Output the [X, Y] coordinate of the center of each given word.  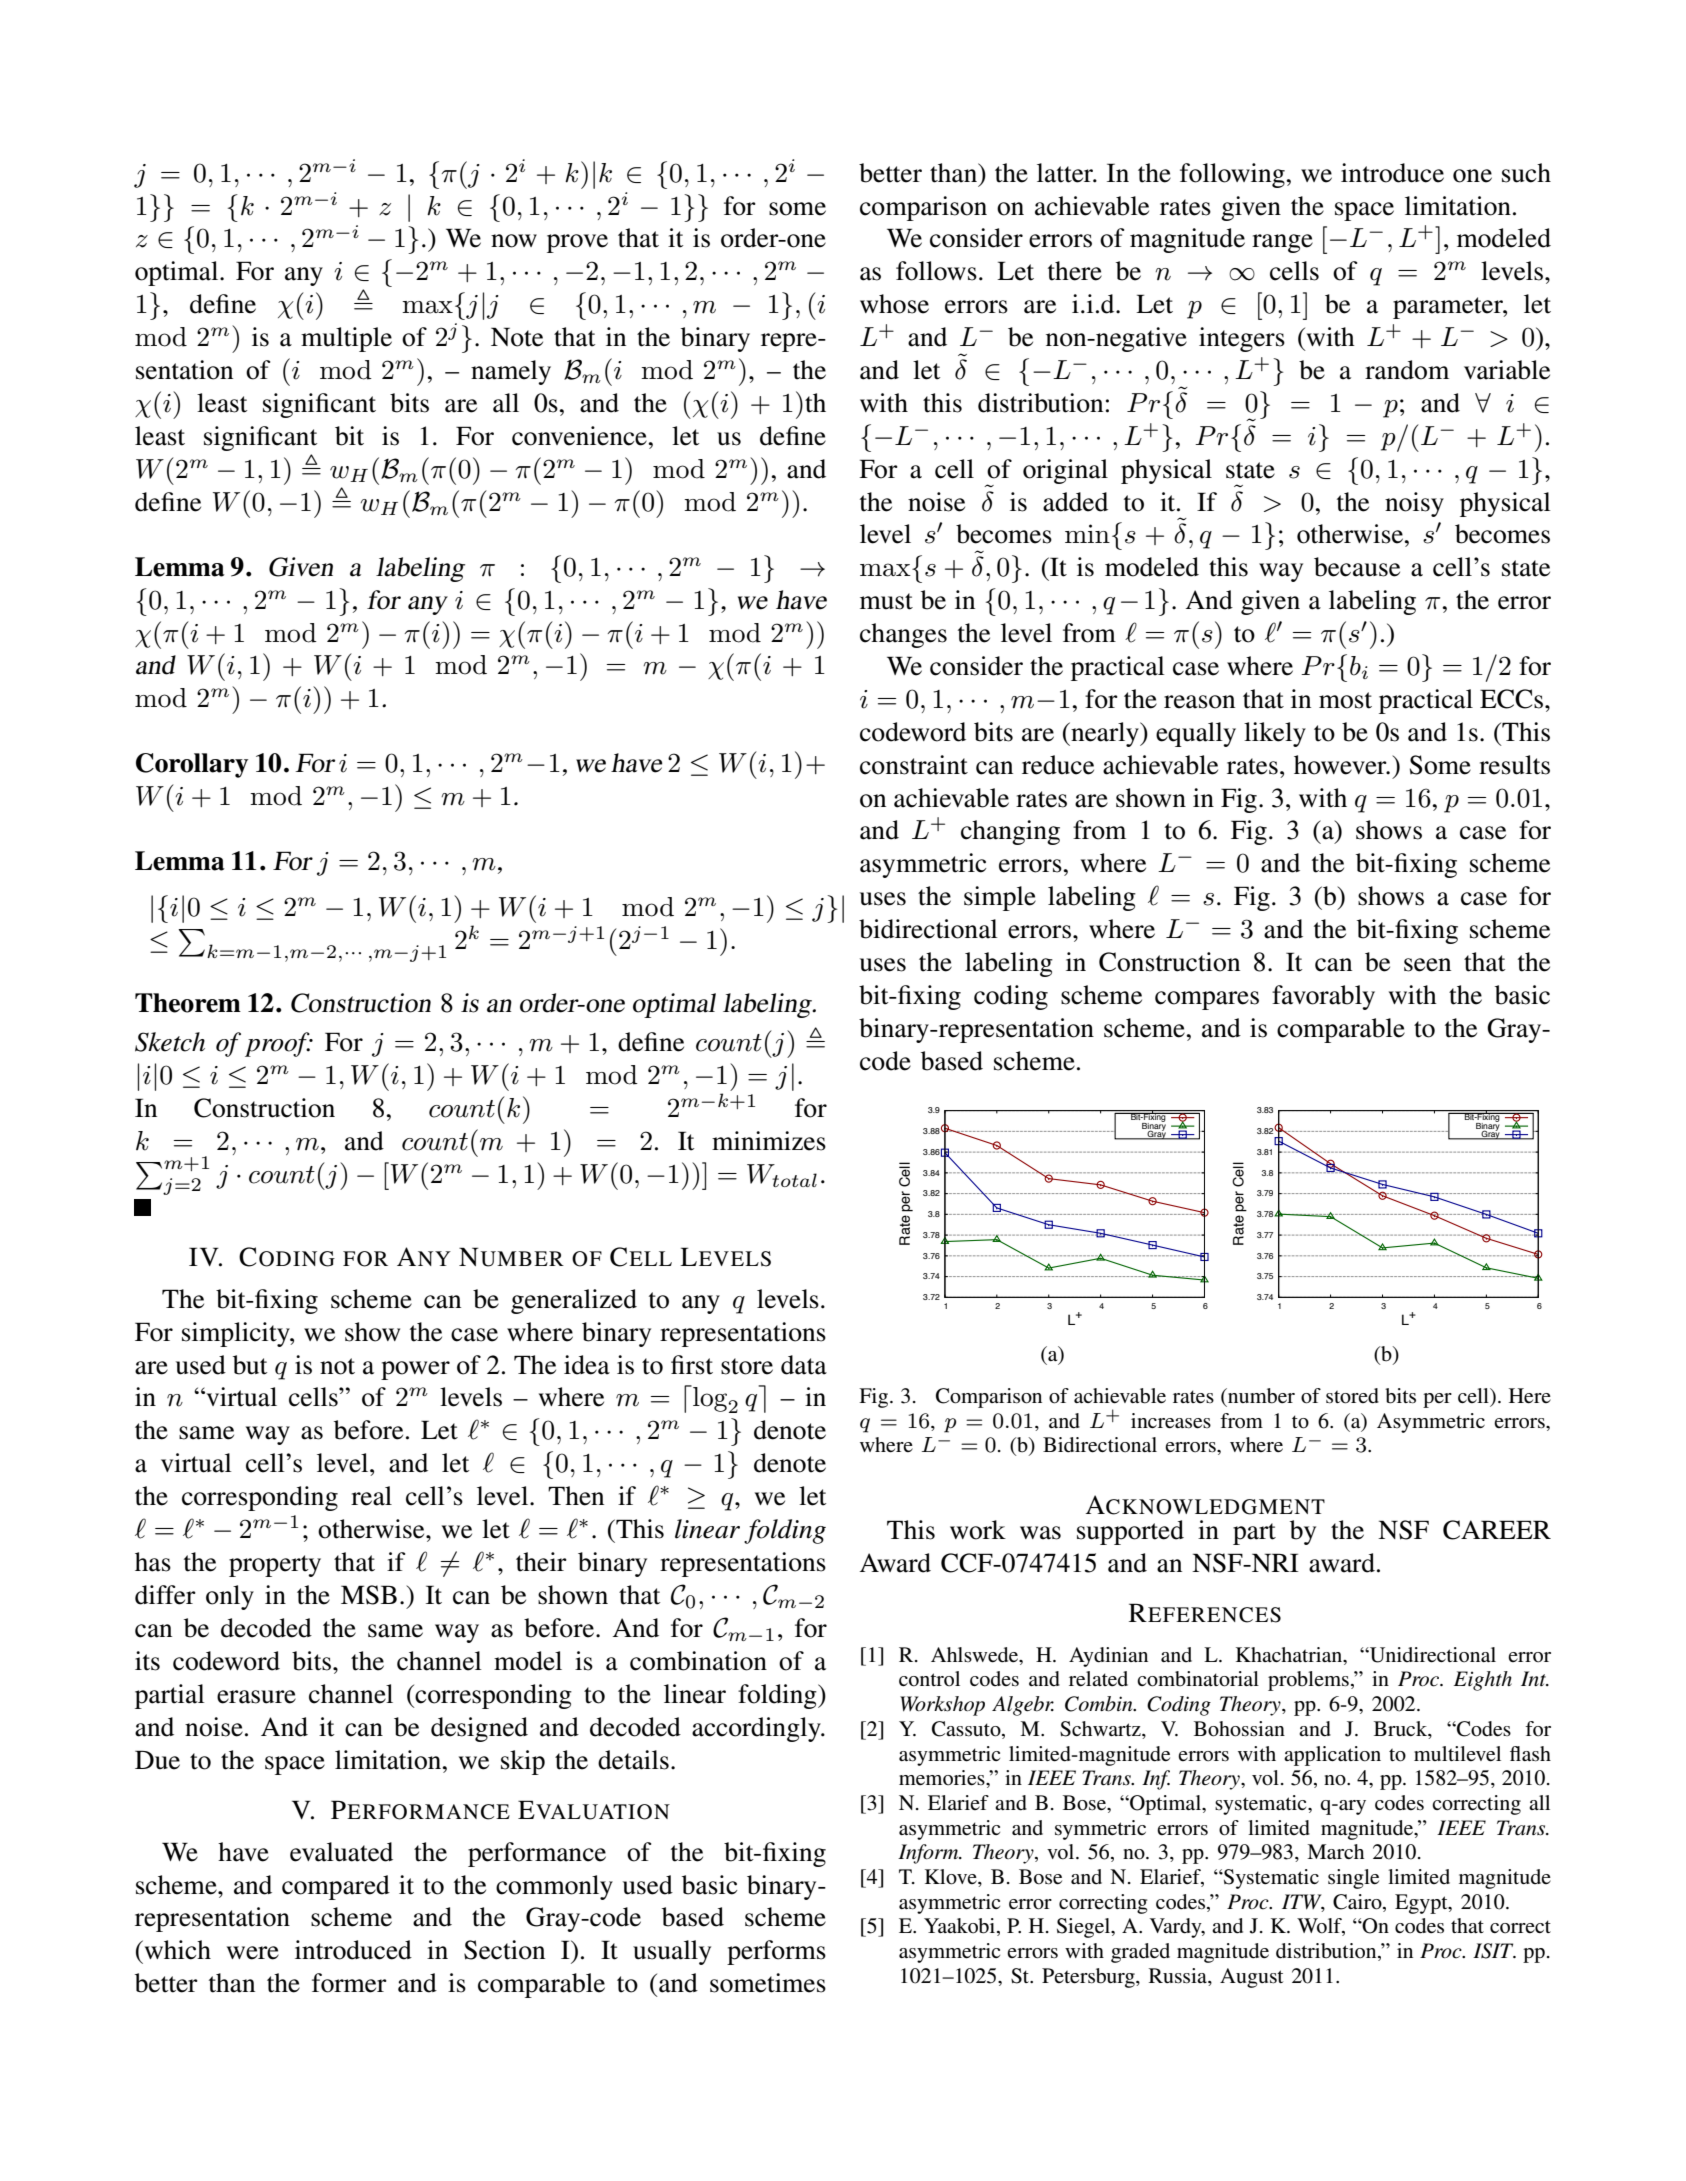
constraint [914, 765]
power [415, 1370]
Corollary [192, 765]
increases [1171, 1421]
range [1282, 243]
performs [776, 1952]
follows [936, 271]
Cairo [1358, 1902]
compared [336, 1887]
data [804, 1365]
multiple [346, 339]
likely [1275, 734]
